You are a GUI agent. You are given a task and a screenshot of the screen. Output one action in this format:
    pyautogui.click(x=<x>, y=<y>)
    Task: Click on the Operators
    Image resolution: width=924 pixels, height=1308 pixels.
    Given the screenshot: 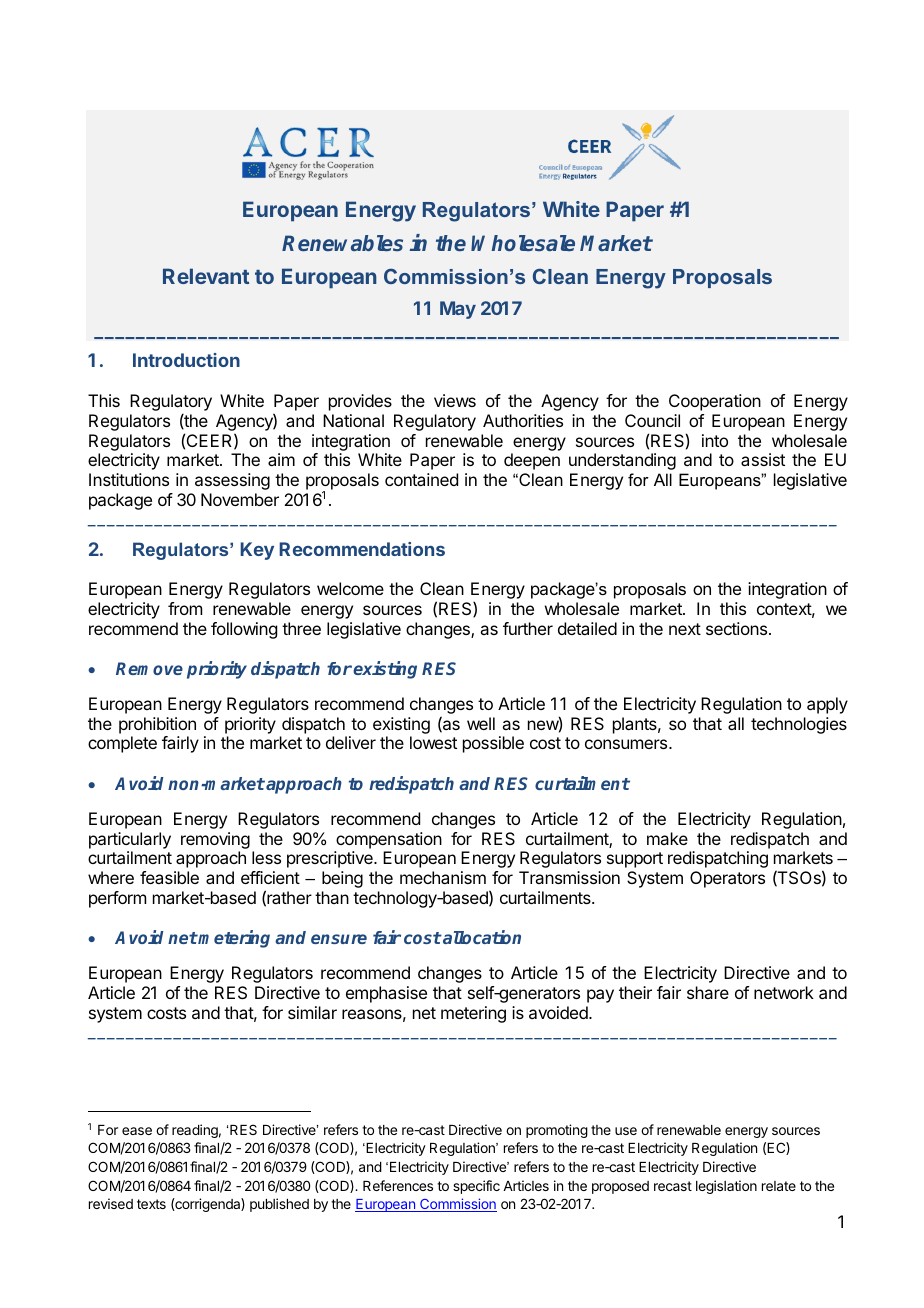 What is the action you would take?
    pyautogui.click(x=727, y=879)
